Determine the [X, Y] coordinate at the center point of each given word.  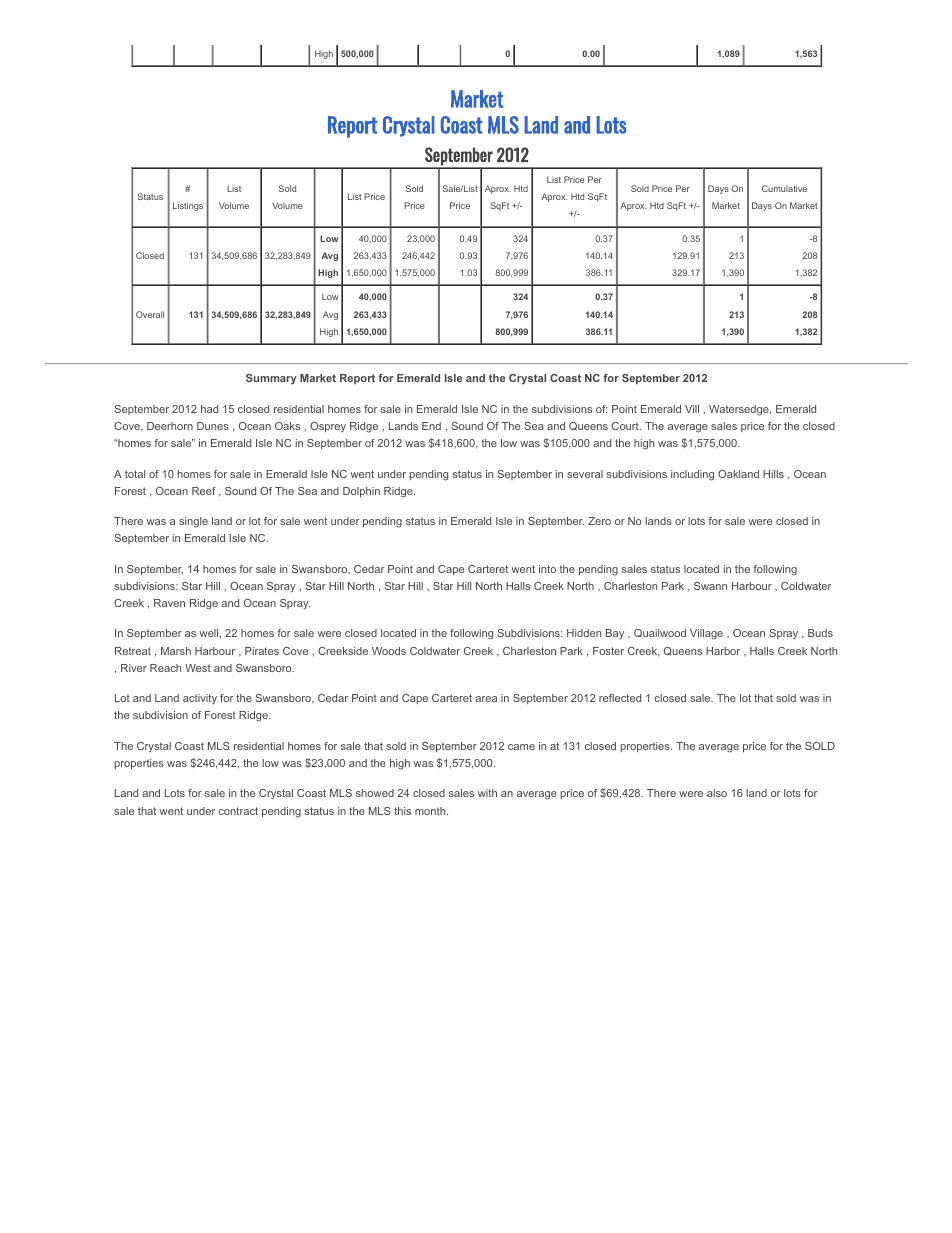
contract [238, 811]
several [585, 474]
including [692, 475]
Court [626, 426]
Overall [150, 314]
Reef [204, 491]
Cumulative [784, 188]
